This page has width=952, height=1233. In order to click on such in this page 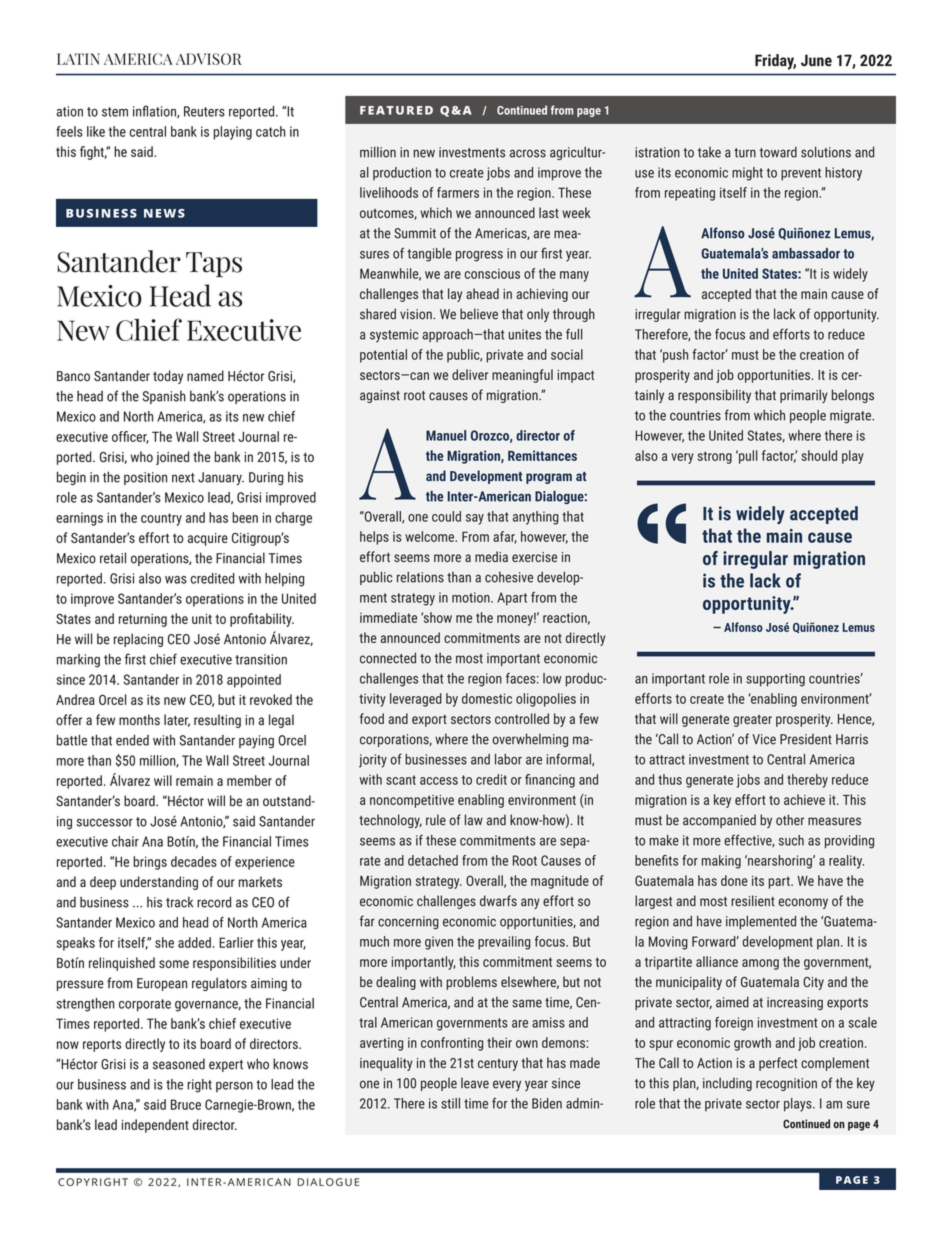, I will do `click(791, 840)`.
